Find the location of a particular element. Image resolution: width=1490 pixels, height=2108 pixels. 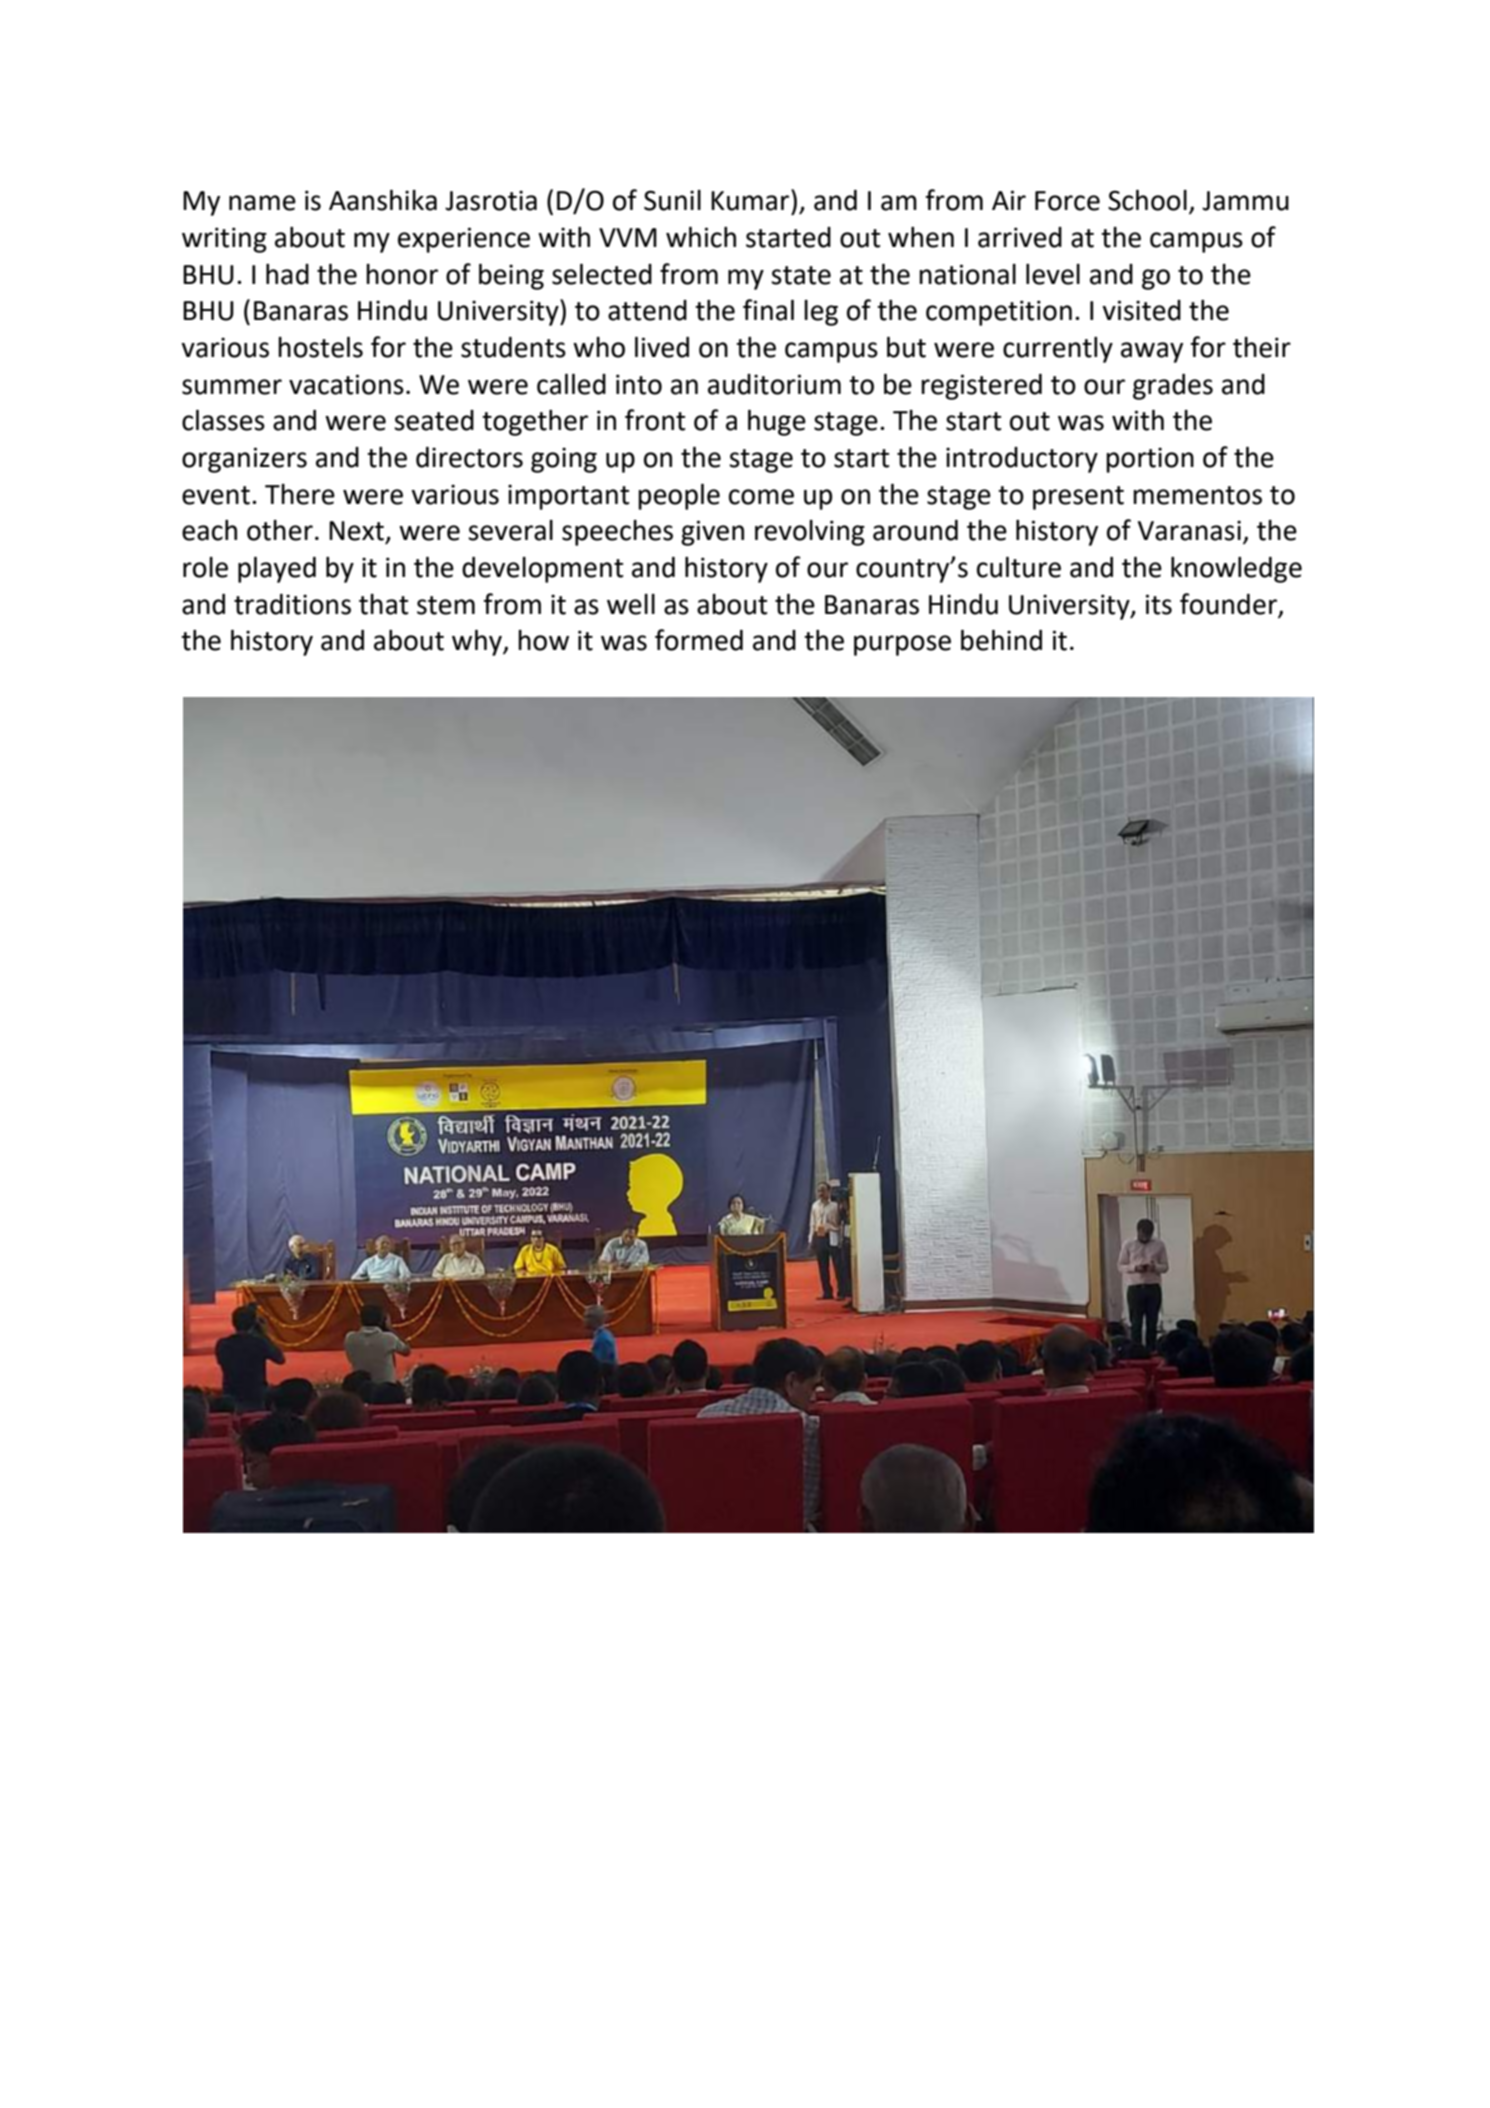

seated is located at coordinates (434, 420).
